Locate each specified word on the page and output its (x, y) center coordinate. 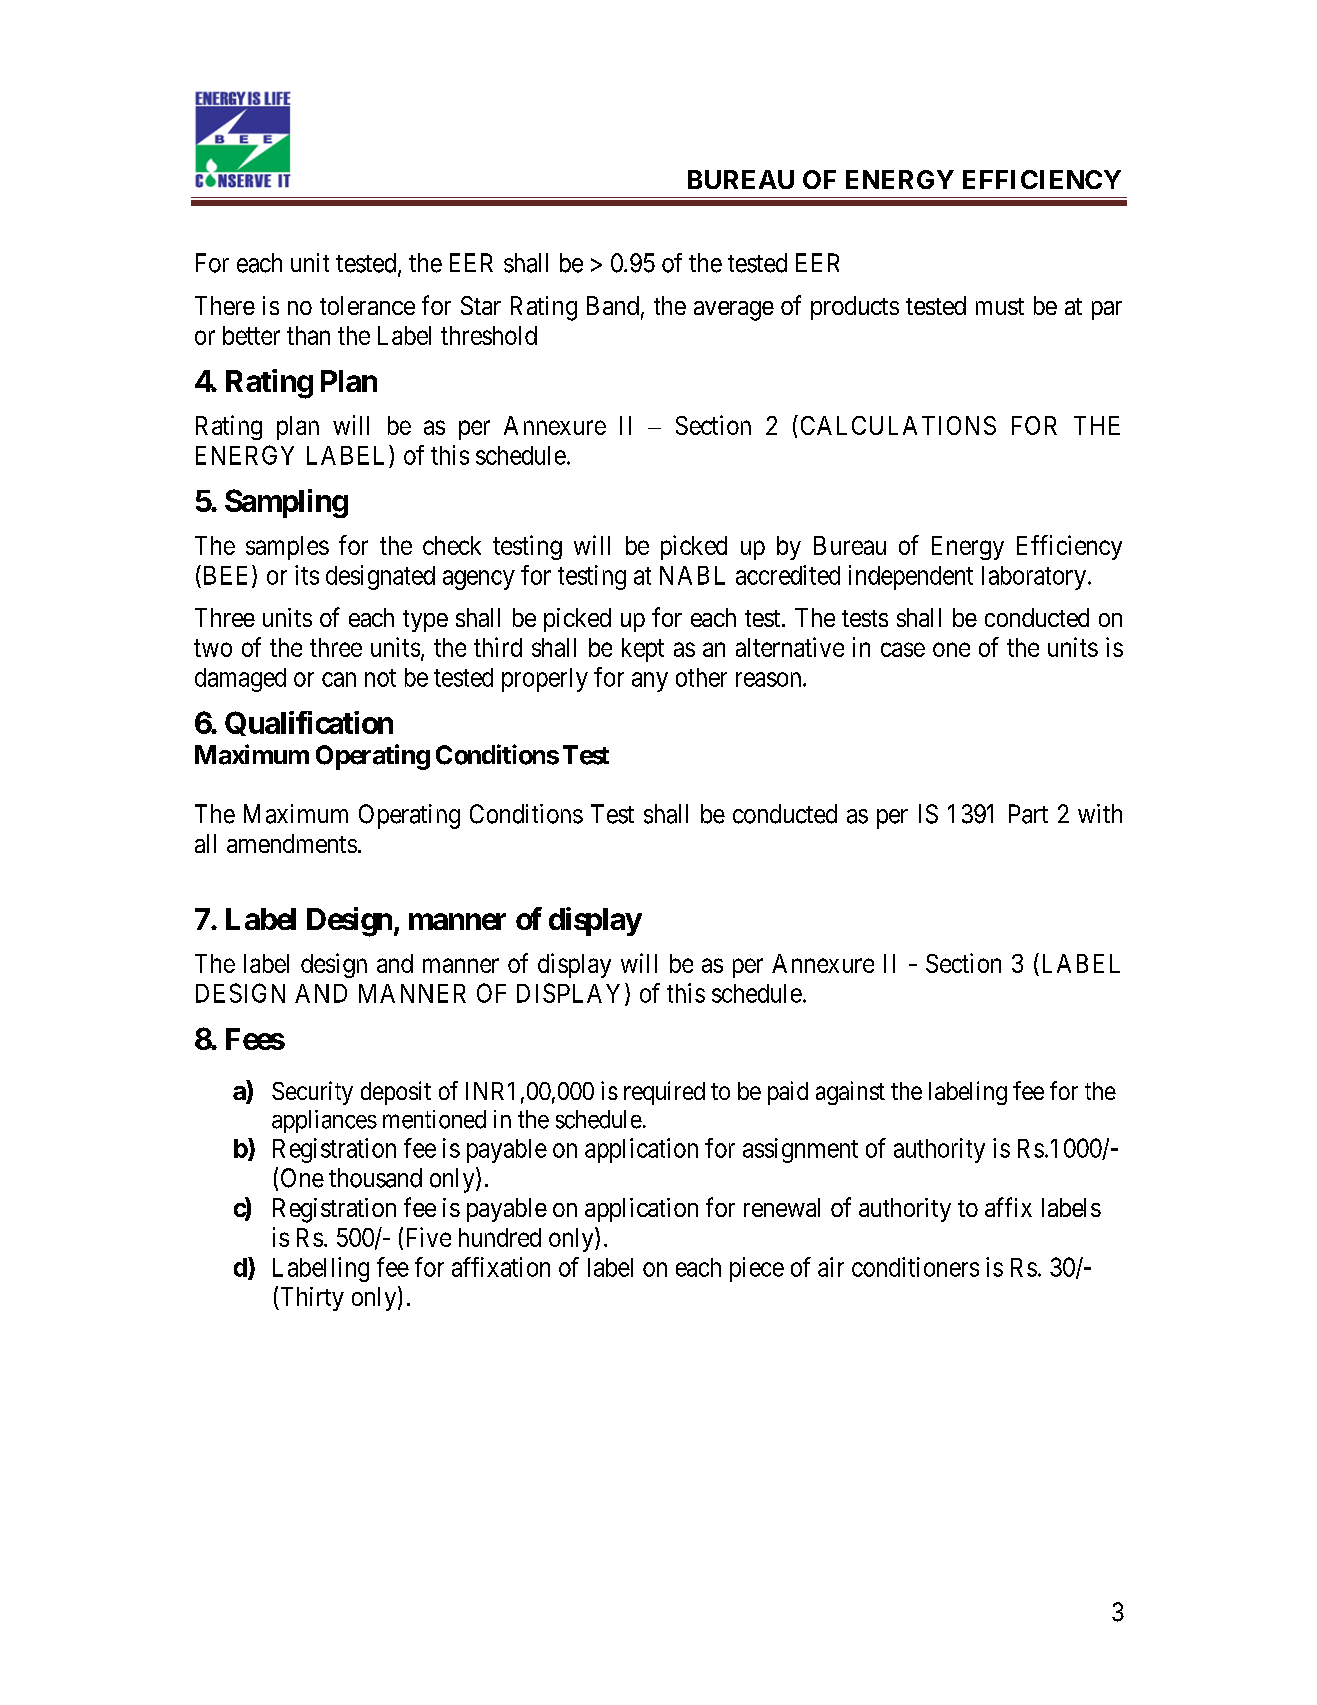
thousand (375, 1178)
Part (1028, 814)
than (308, 335)
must (1000, 306)
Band (613, 305)
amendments (292, 843)
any (650, 682)
